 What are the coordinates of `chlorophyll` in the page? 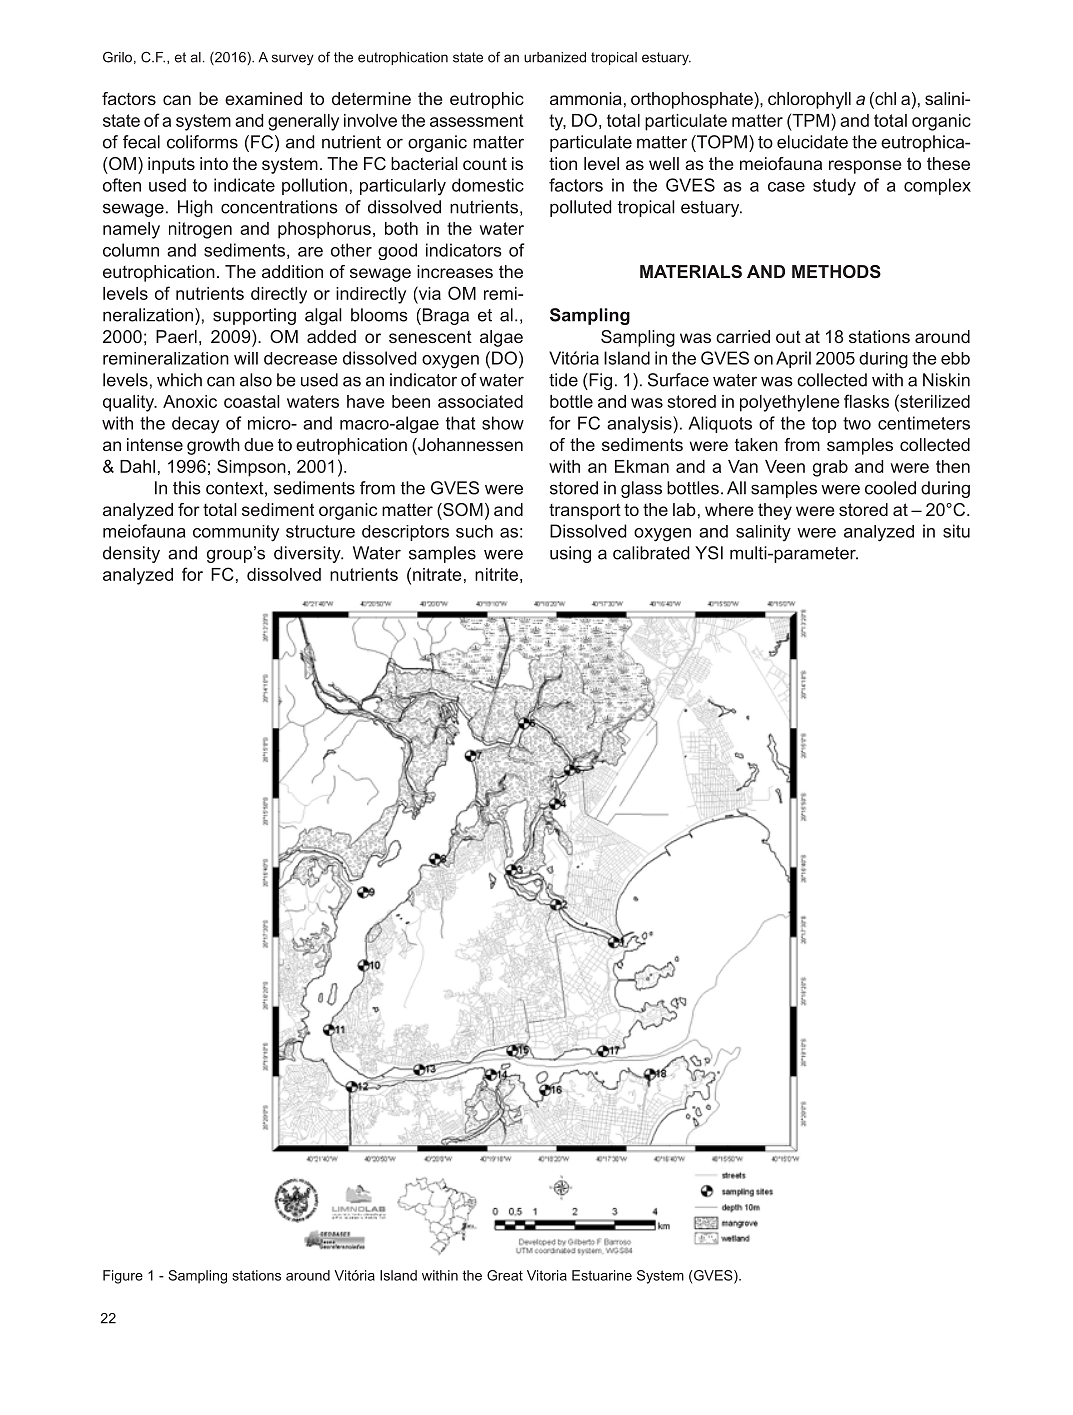 It's located at (809, 100).
